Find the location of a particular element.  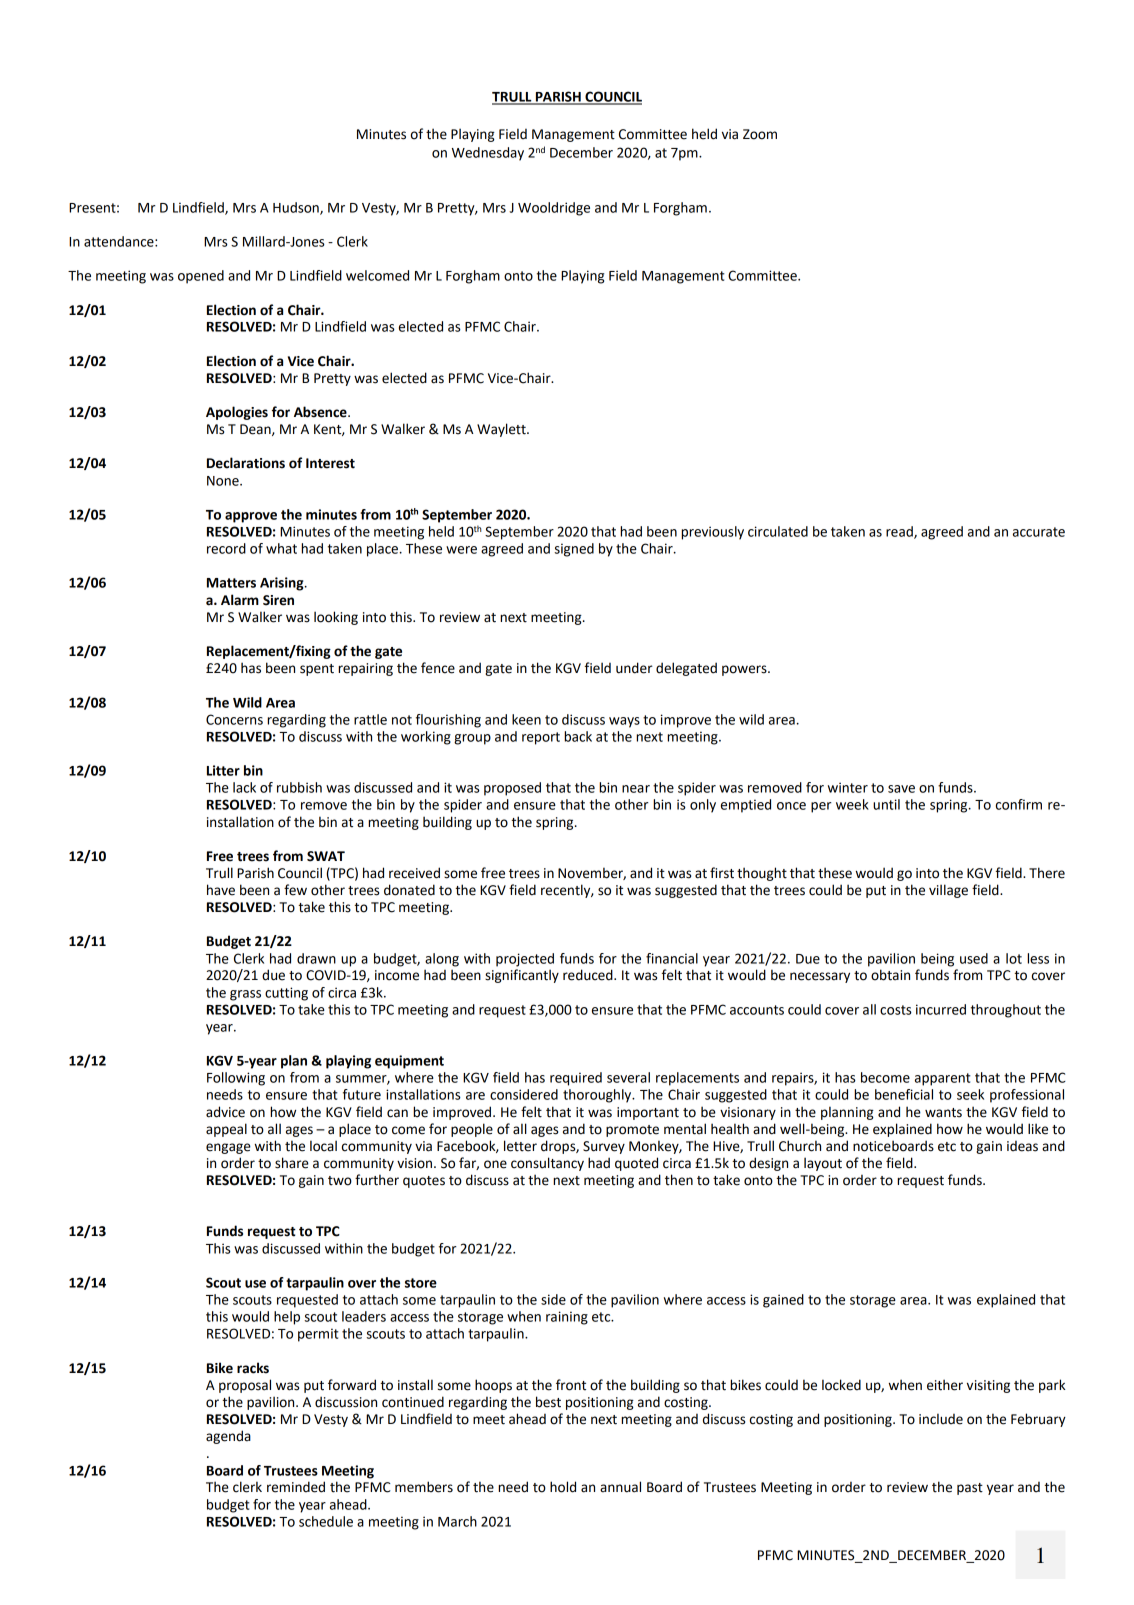

reminded is located at coordinates (296, 1487).
